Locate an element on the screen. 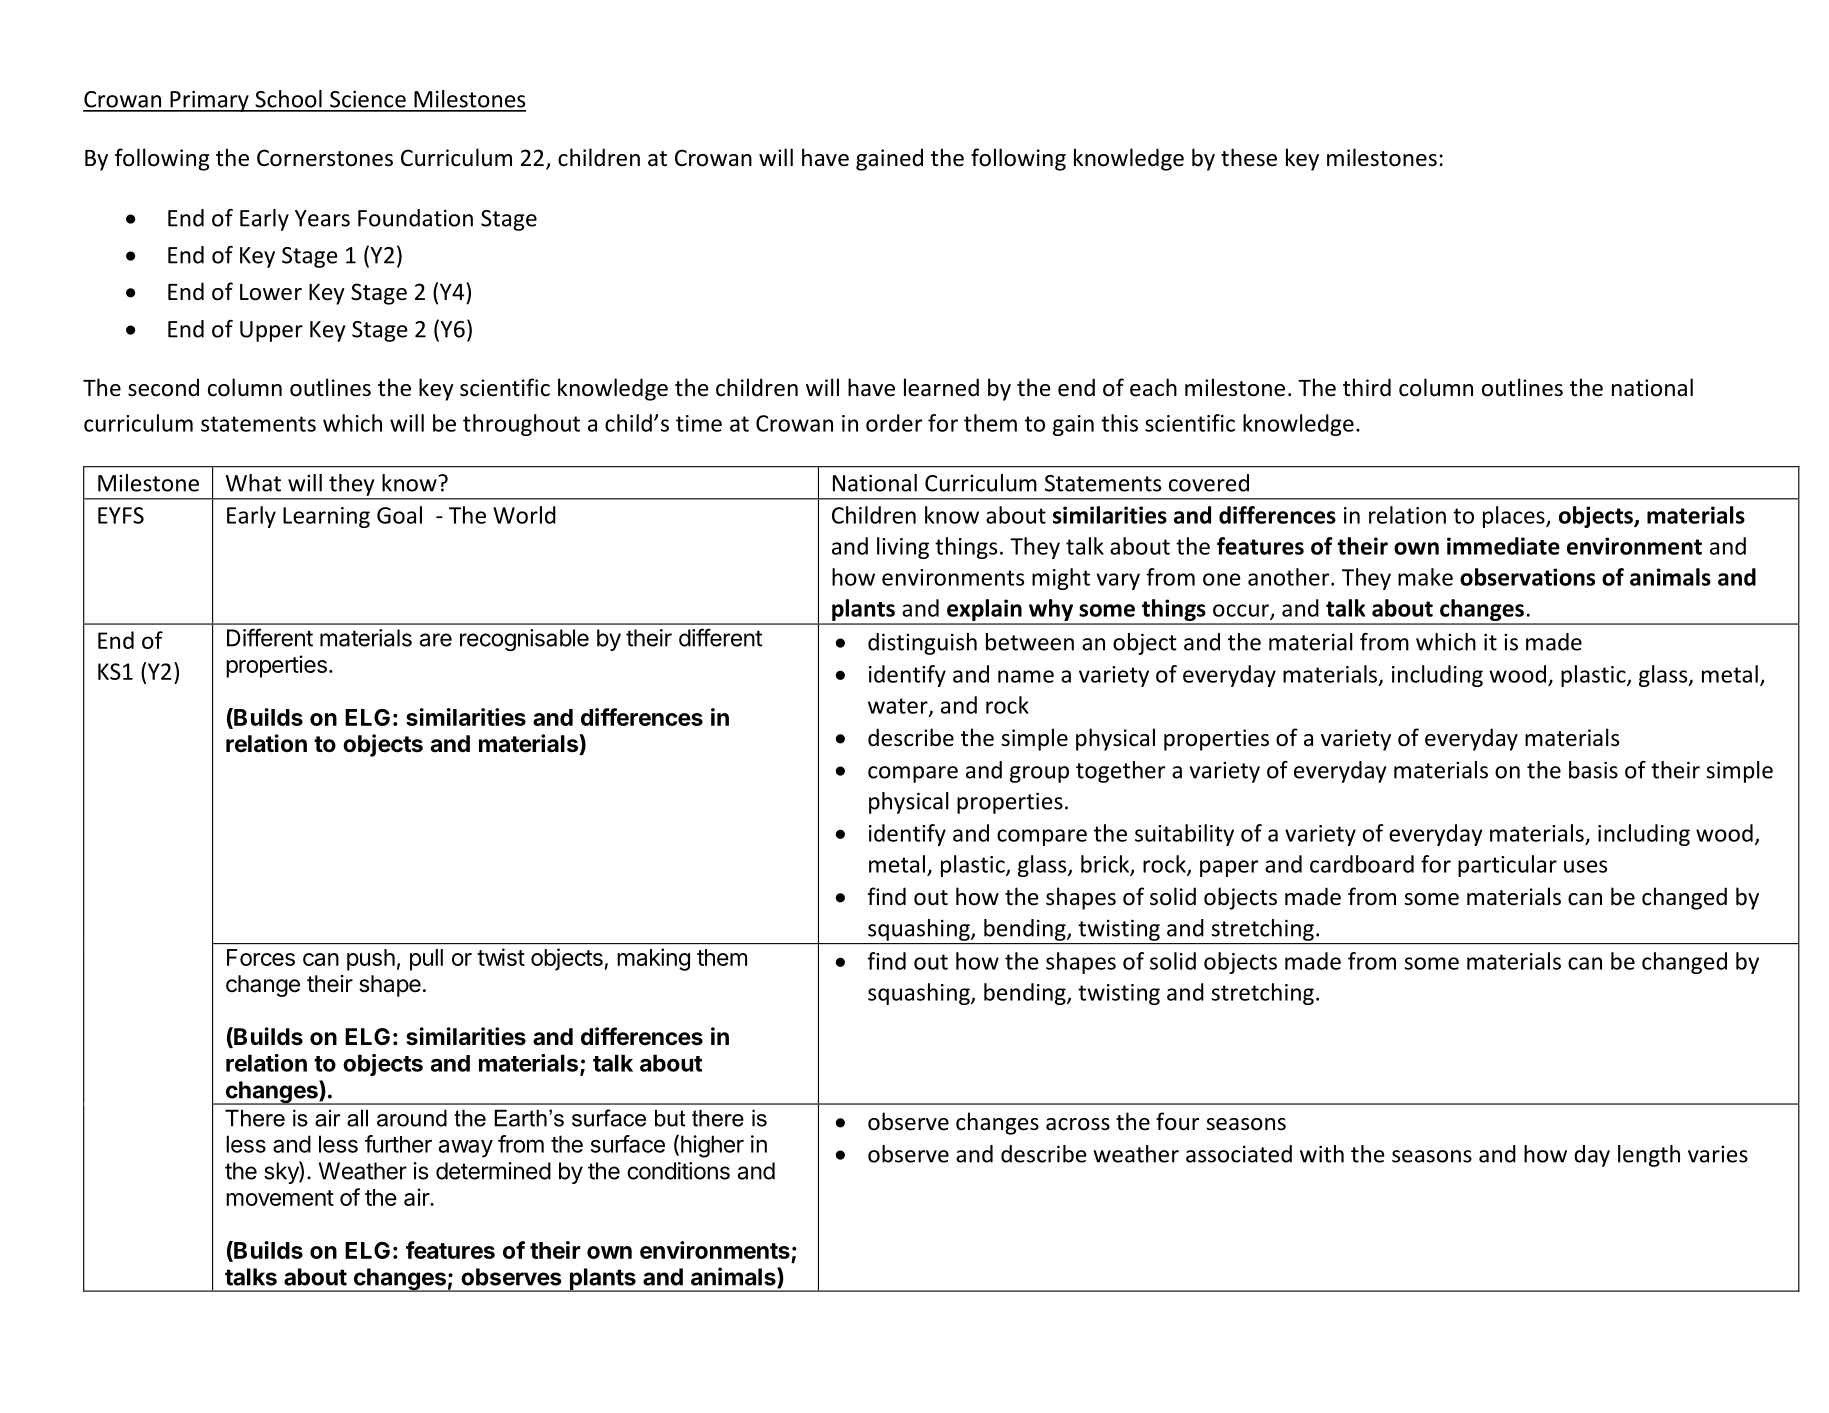 Image resolution: width=1829 pixels, height=1413 pixels. each is located at coordinates (1153, 387).
